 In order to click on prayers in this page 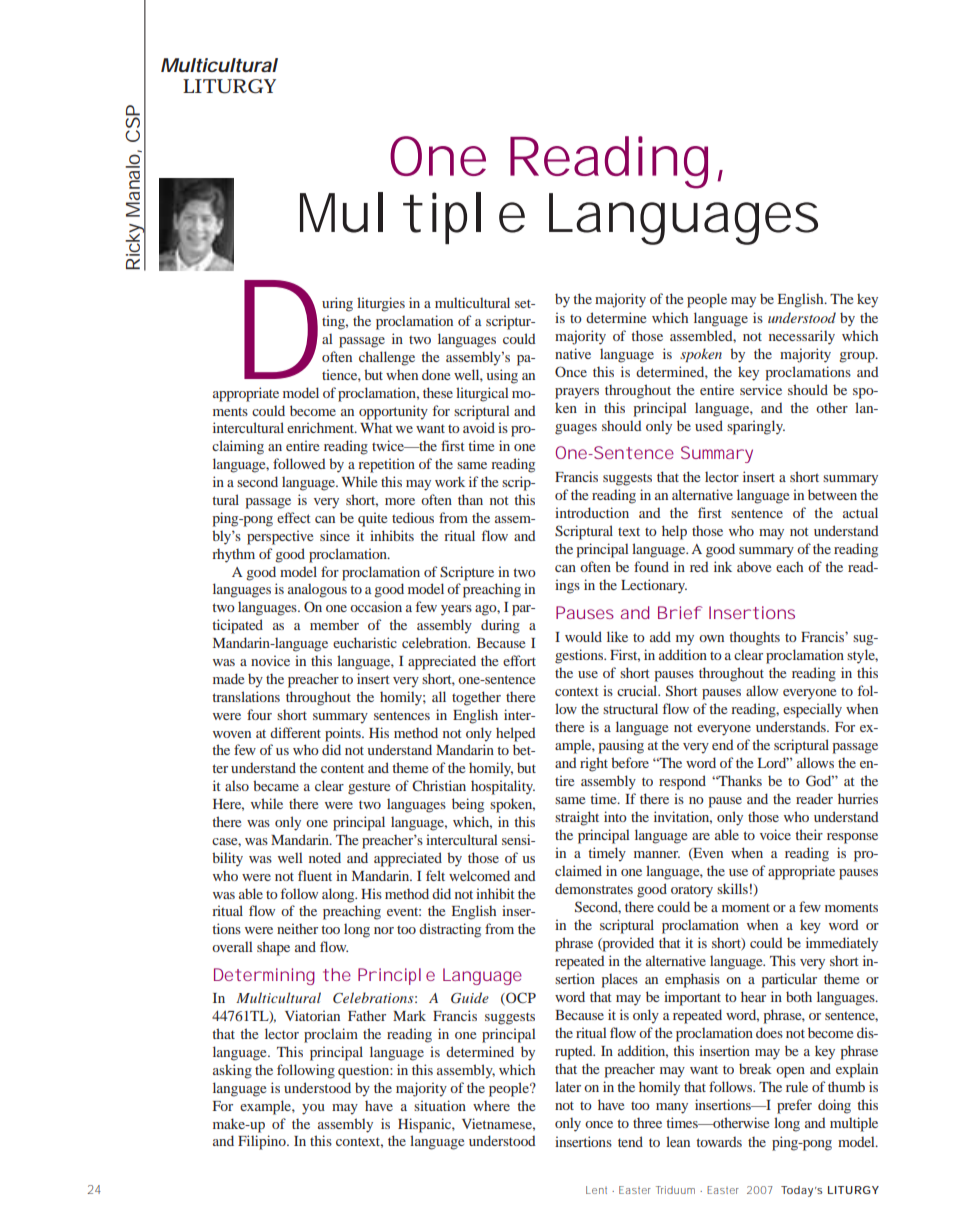, I will do `click(577, 393)`.
